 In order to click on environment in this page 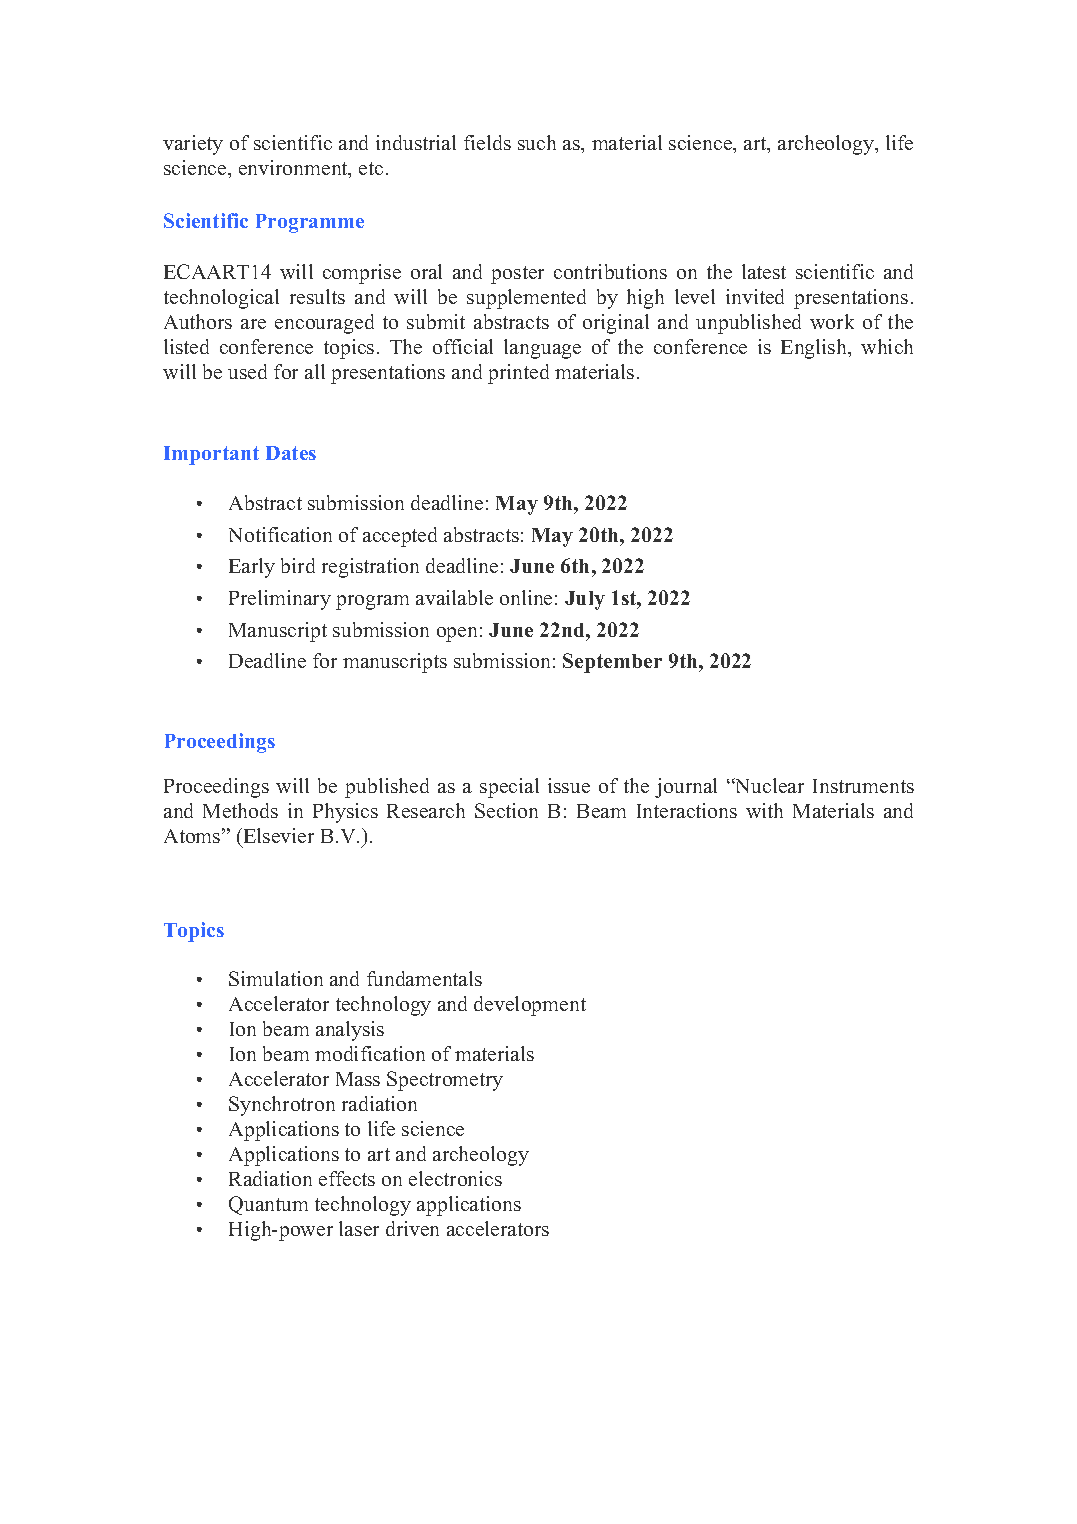, I will do `click(294, 169)`.
